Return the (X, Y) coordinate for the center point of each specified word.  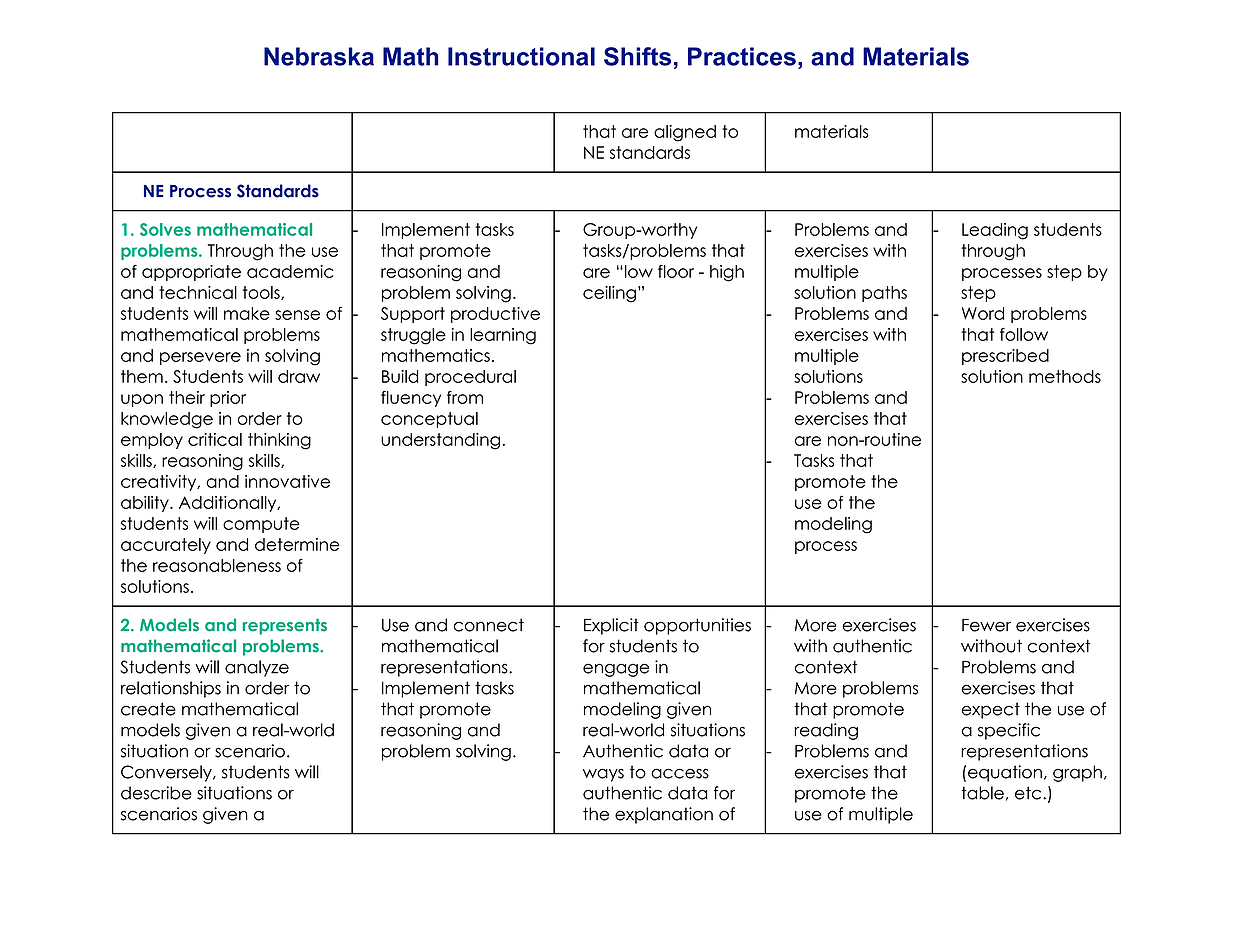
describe (156, 793)
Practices (742, 56)
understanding (440, 441)
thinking (279, 441)
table (982, 793)
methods (1065, 376)
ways (603, 775)
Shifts (637, 56)
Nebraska (319, 56)
